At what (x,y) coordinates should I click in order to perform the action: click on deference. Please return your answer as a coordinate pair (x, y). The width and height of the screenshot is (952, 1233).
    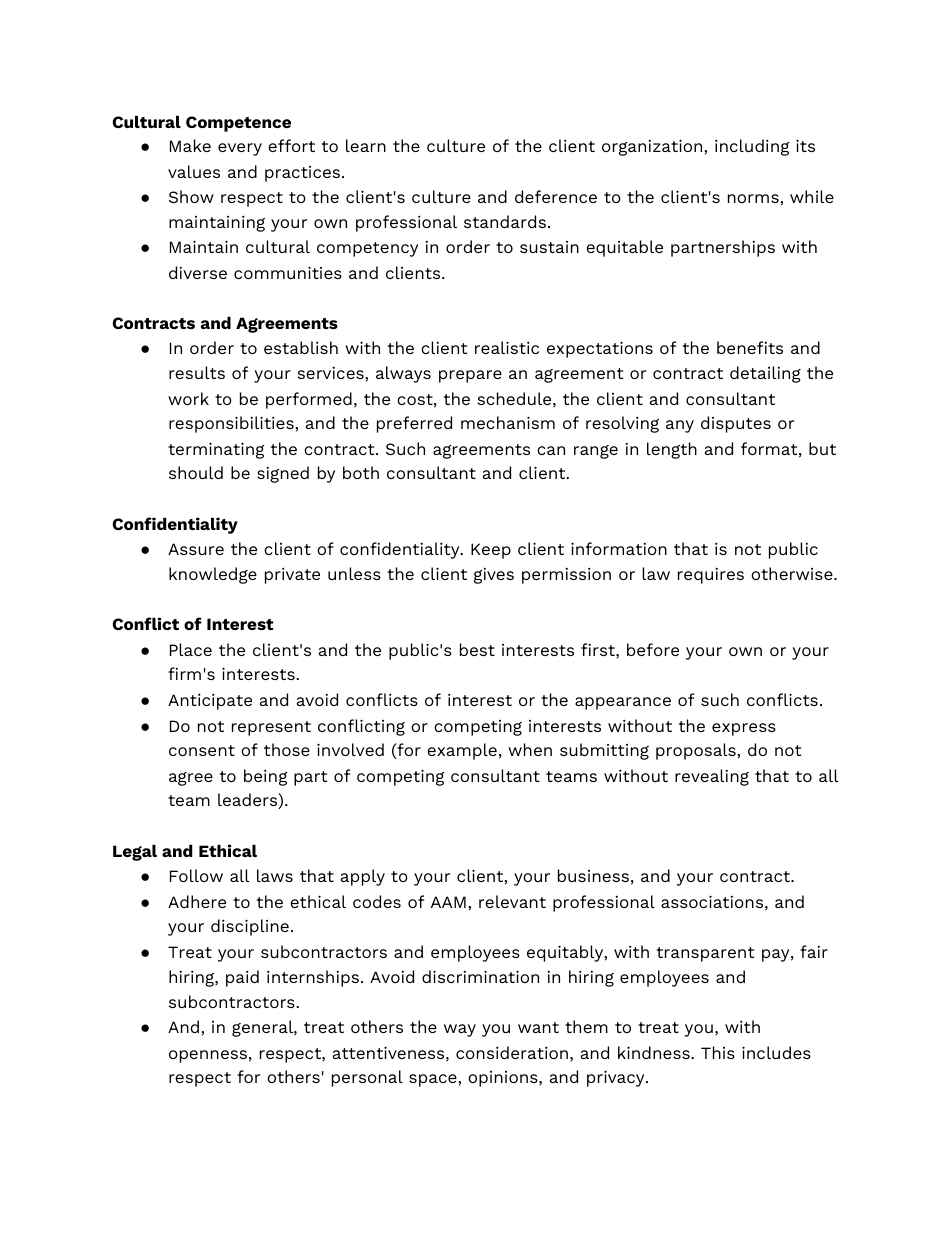
    Looking at the image, I should click on (556, 196).
